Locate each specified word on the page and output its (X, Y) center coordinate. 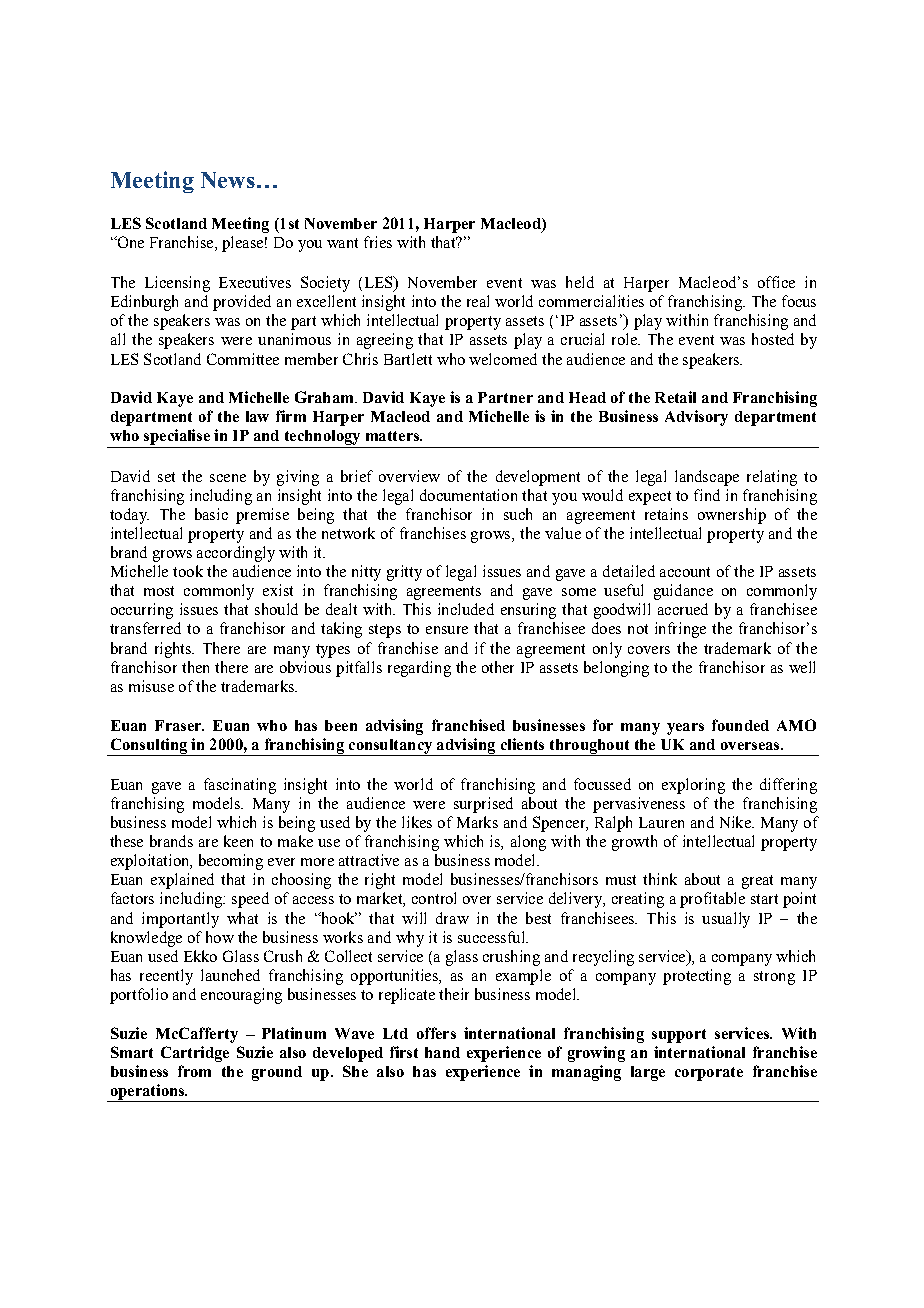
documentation (468, 495)
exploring (693, 786)
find (707, 495)
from (194, 1071)
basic (211, 514)
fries (378, 242)
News (228, 180)
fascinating (240, 786)
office (776, 282)
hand (442, 1052)
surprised (483, 805)
